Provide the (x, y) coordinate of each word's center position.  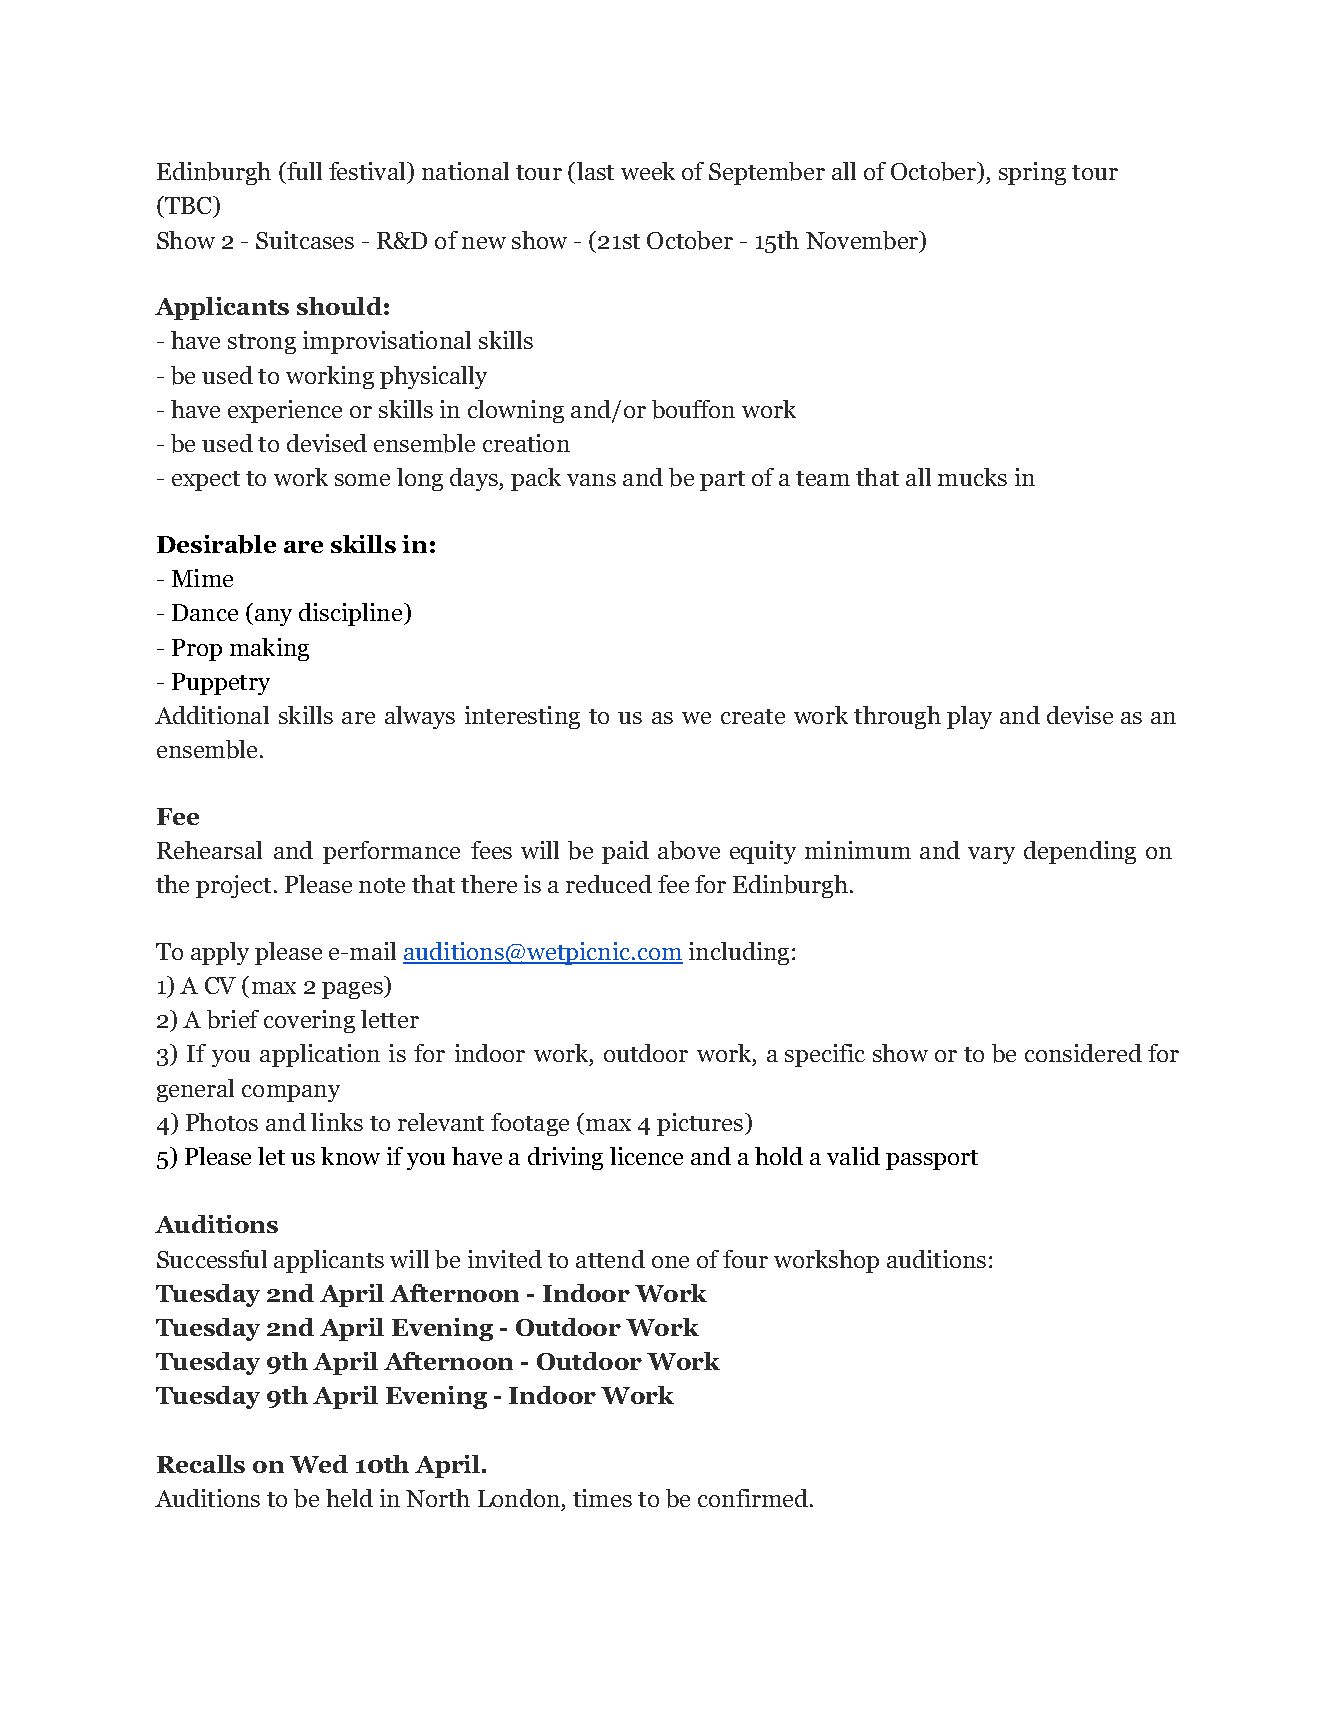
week (648, 171)
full (303, 171)
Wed (319, 1464)
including (739, 953)
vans (591, 480)
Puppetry (221, 684)
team (823, 478)
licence (646, 1156)
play (969, 717)
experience (285, 411)
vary (991, 855)
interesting (522, 717)
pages (353, 990)
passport (932, 1160)
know (350, 1156)
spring (1032, 173)
